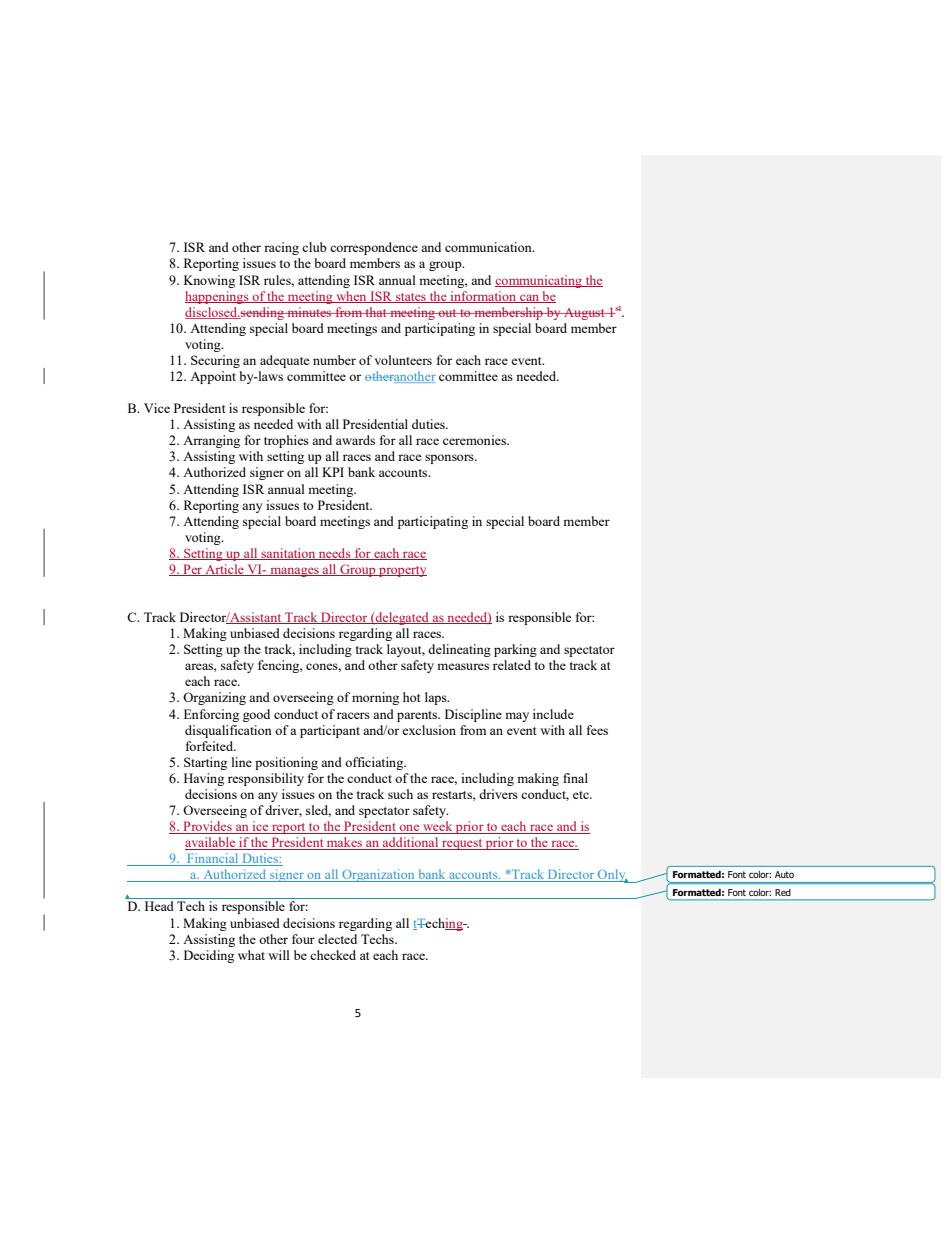 The image size is (952, 1233). Describe the element at coordinates (783, 892) in the screenshot. I see `Red` at that location.
